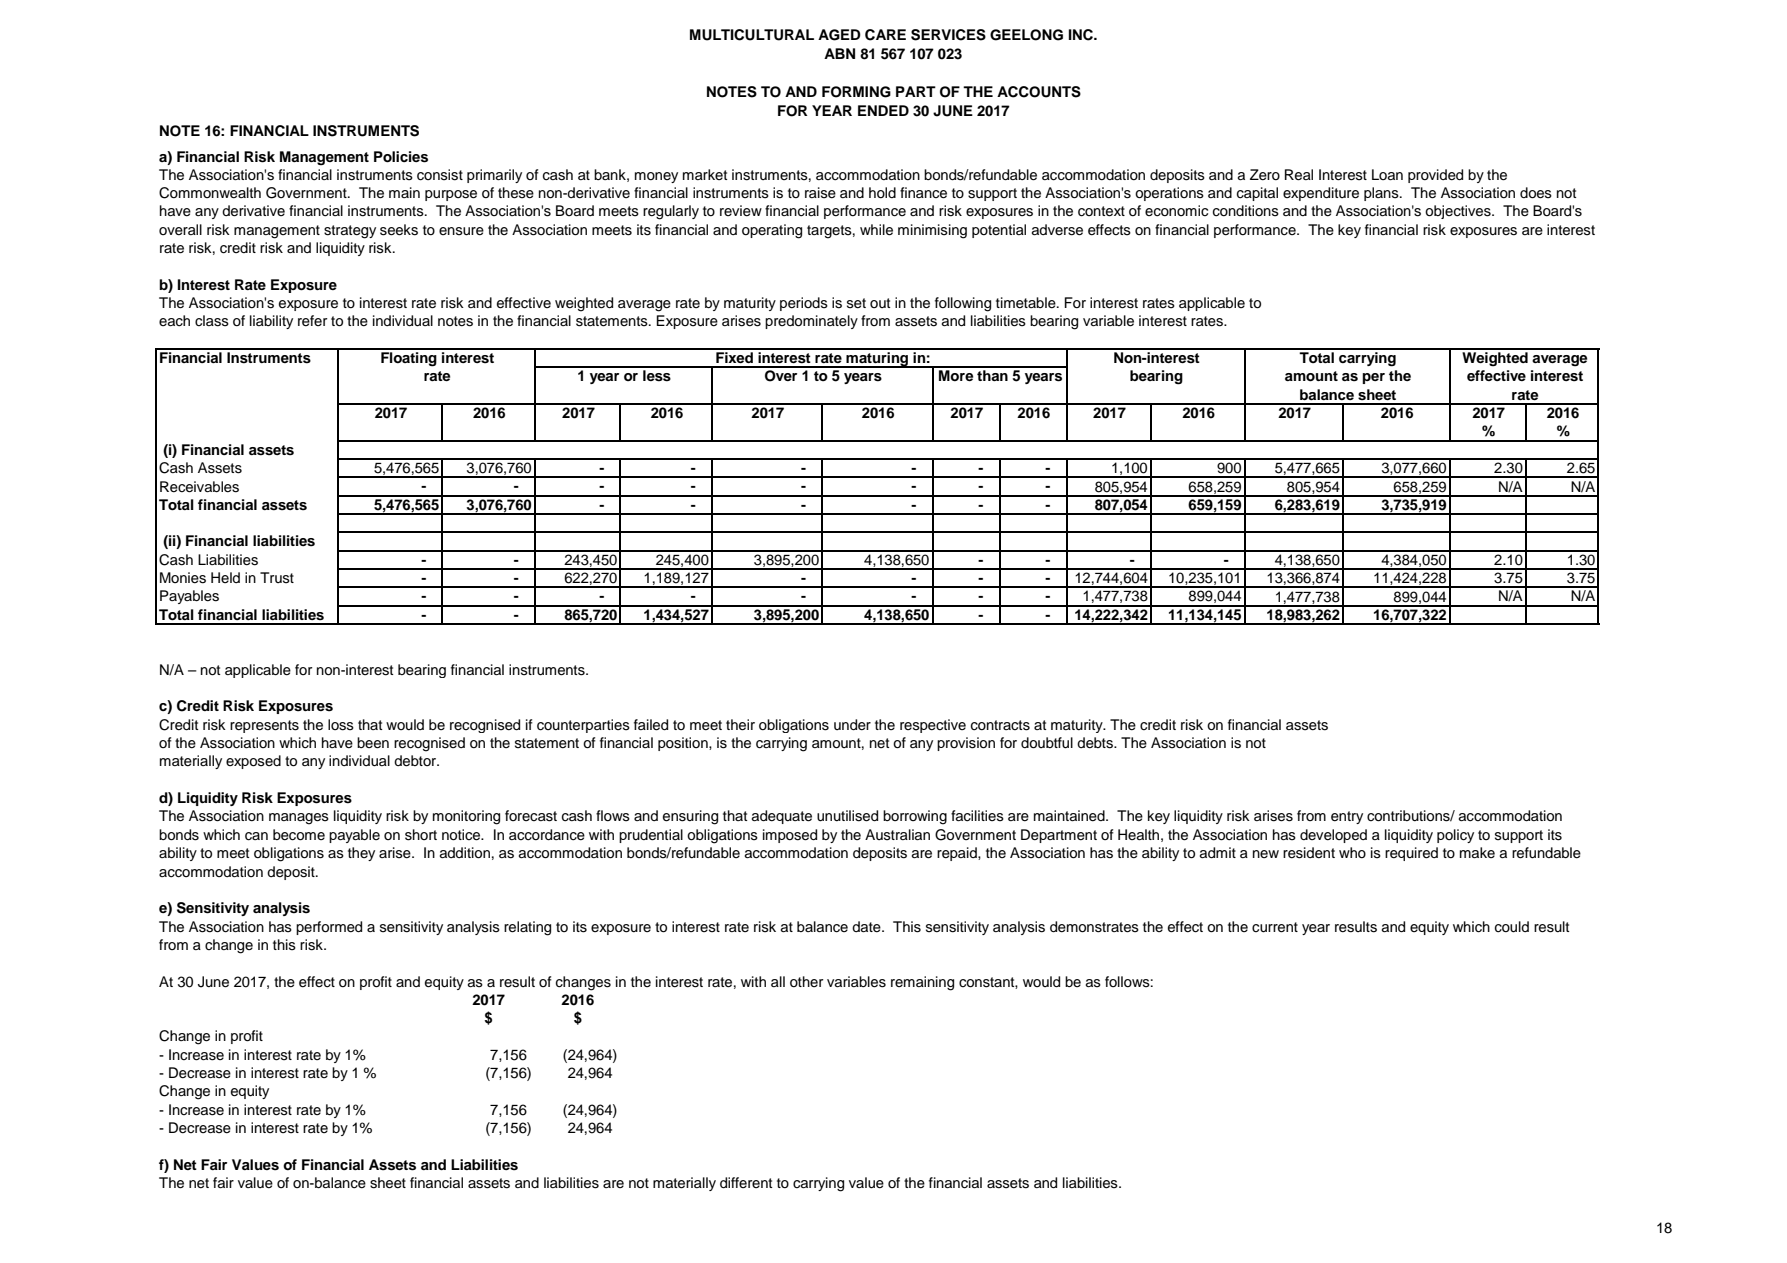 This image has height=1263, width=1787. I want to click on Policies, so click(401, 157).
